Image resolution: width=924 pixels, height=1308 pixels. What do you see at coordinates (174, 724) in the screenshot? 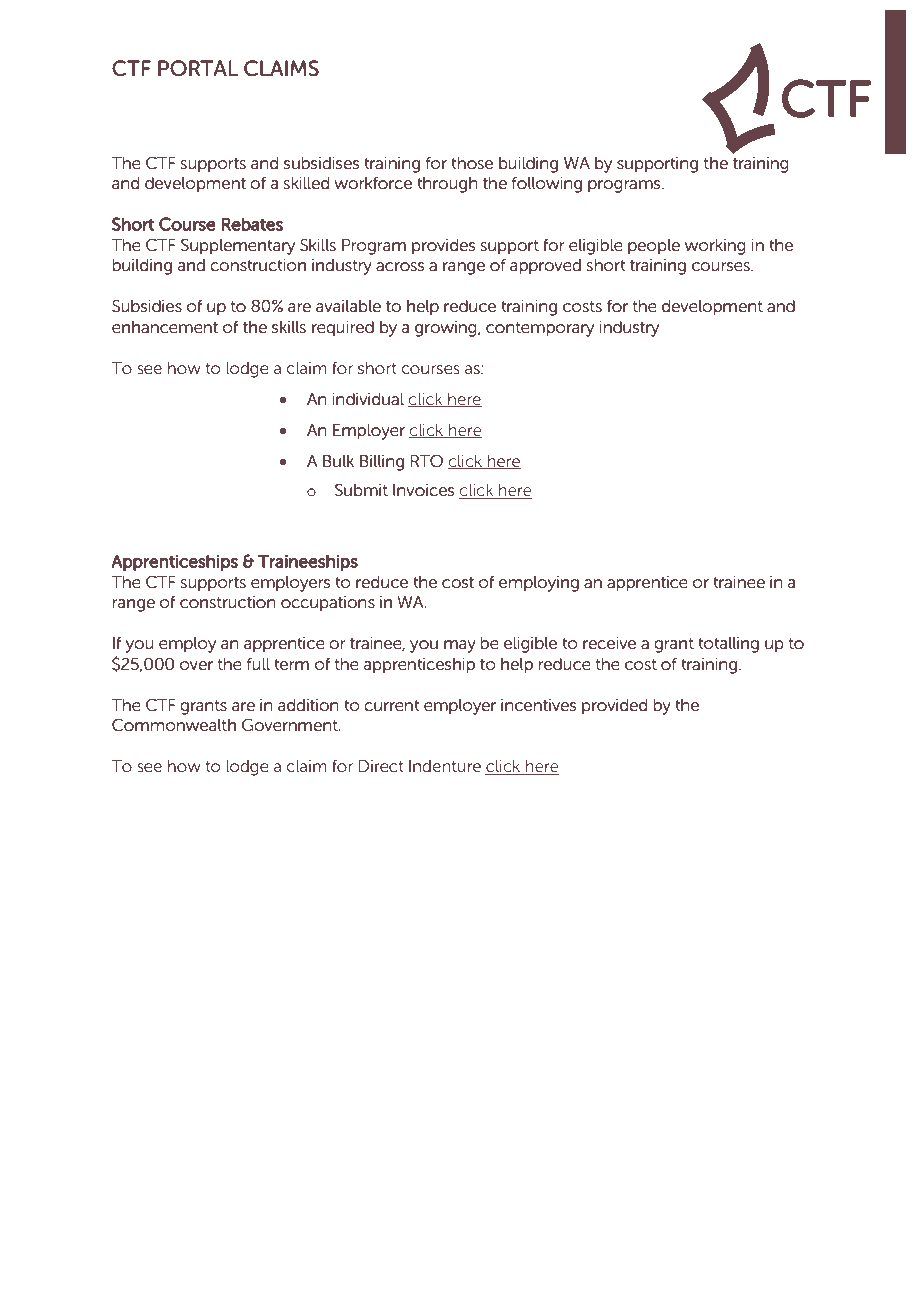
I see `Commonwealth` at bounding box center [174, 724].
